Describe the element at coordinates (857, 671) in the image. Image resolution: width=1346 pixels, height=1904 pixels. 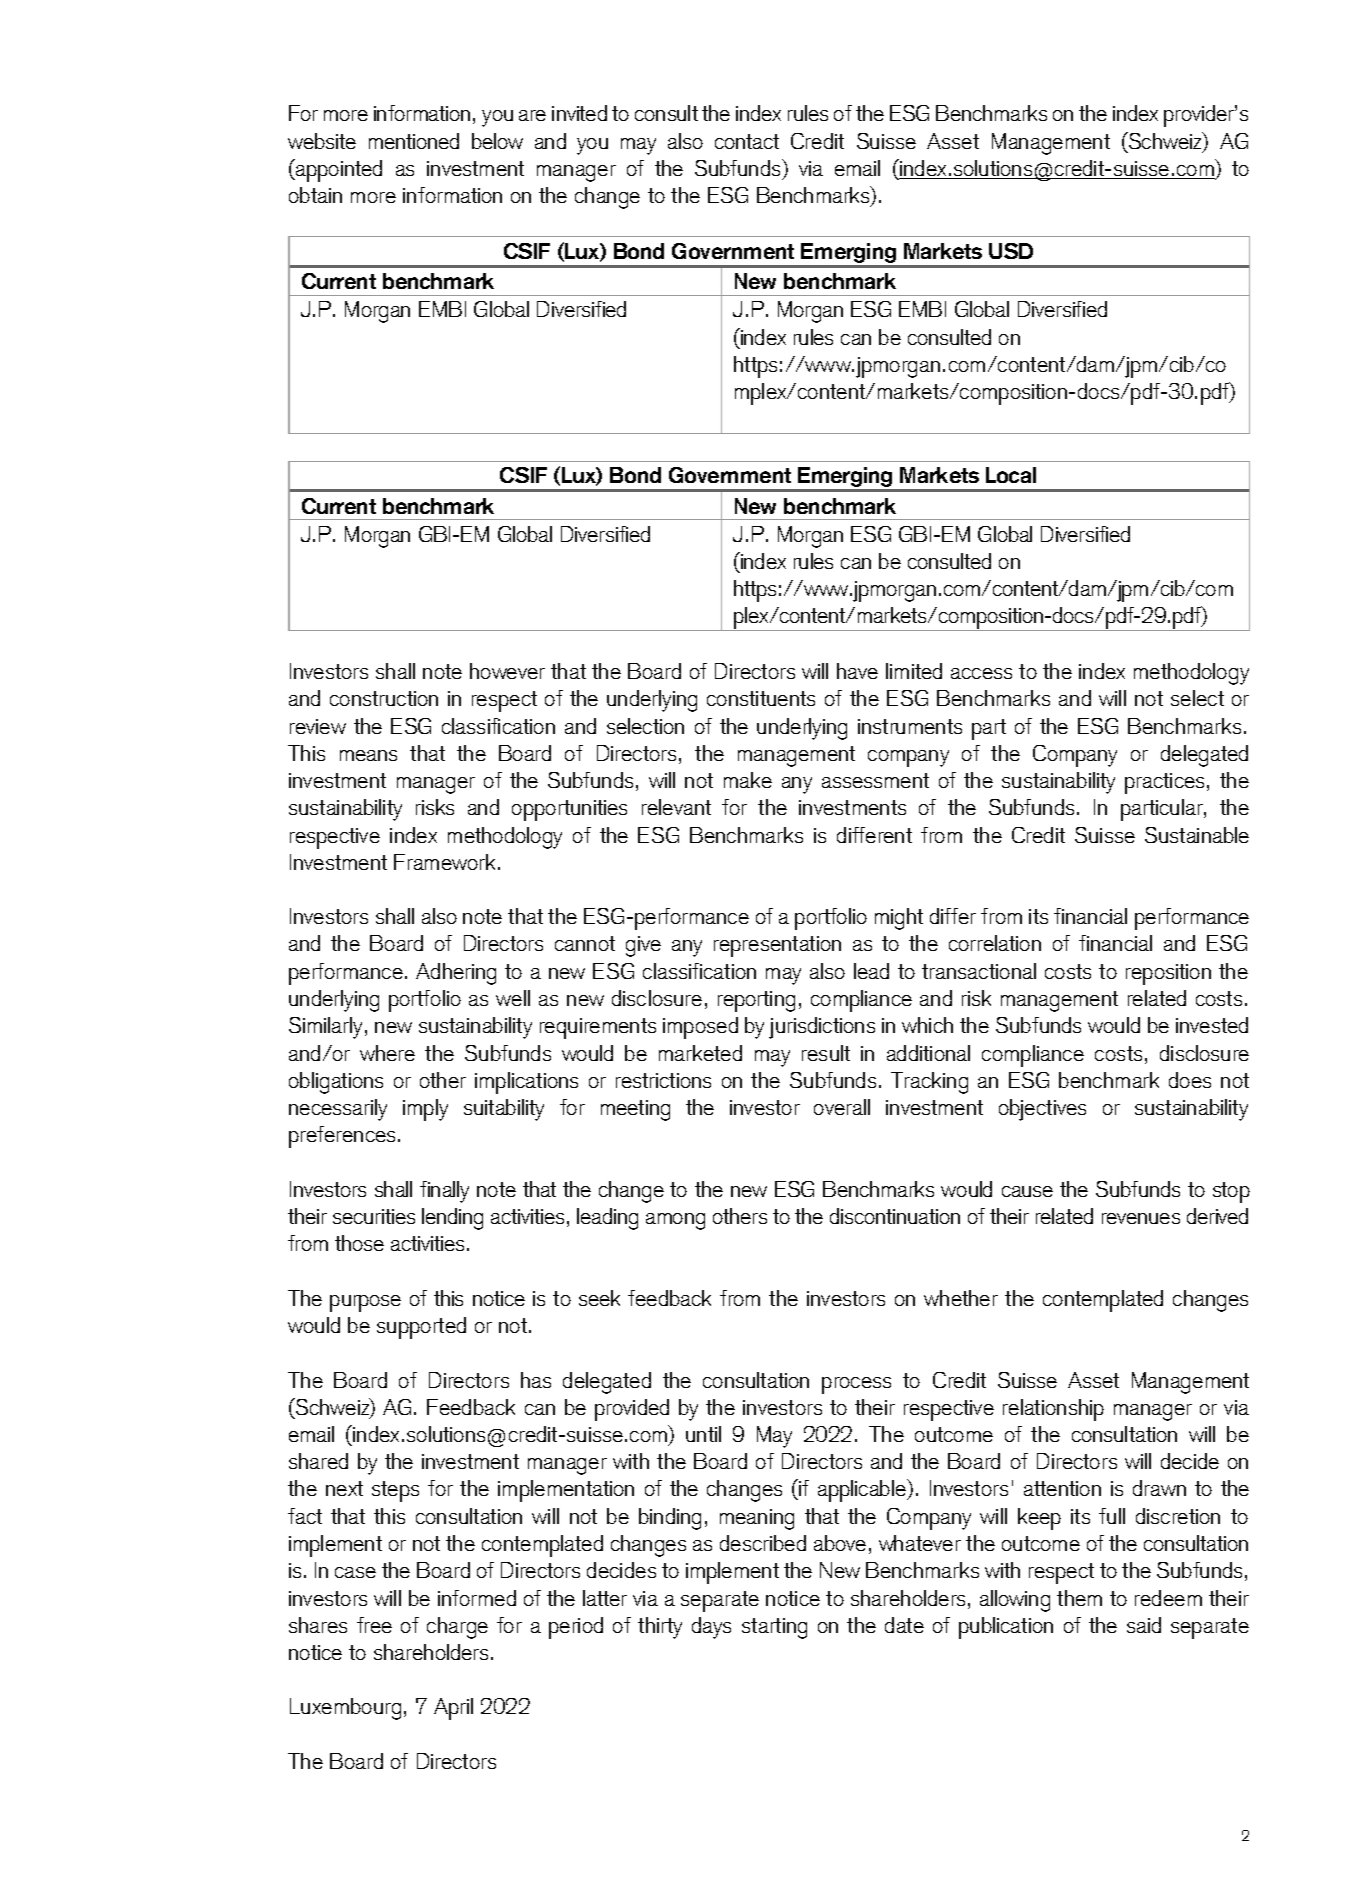
I see `have` at that location.
